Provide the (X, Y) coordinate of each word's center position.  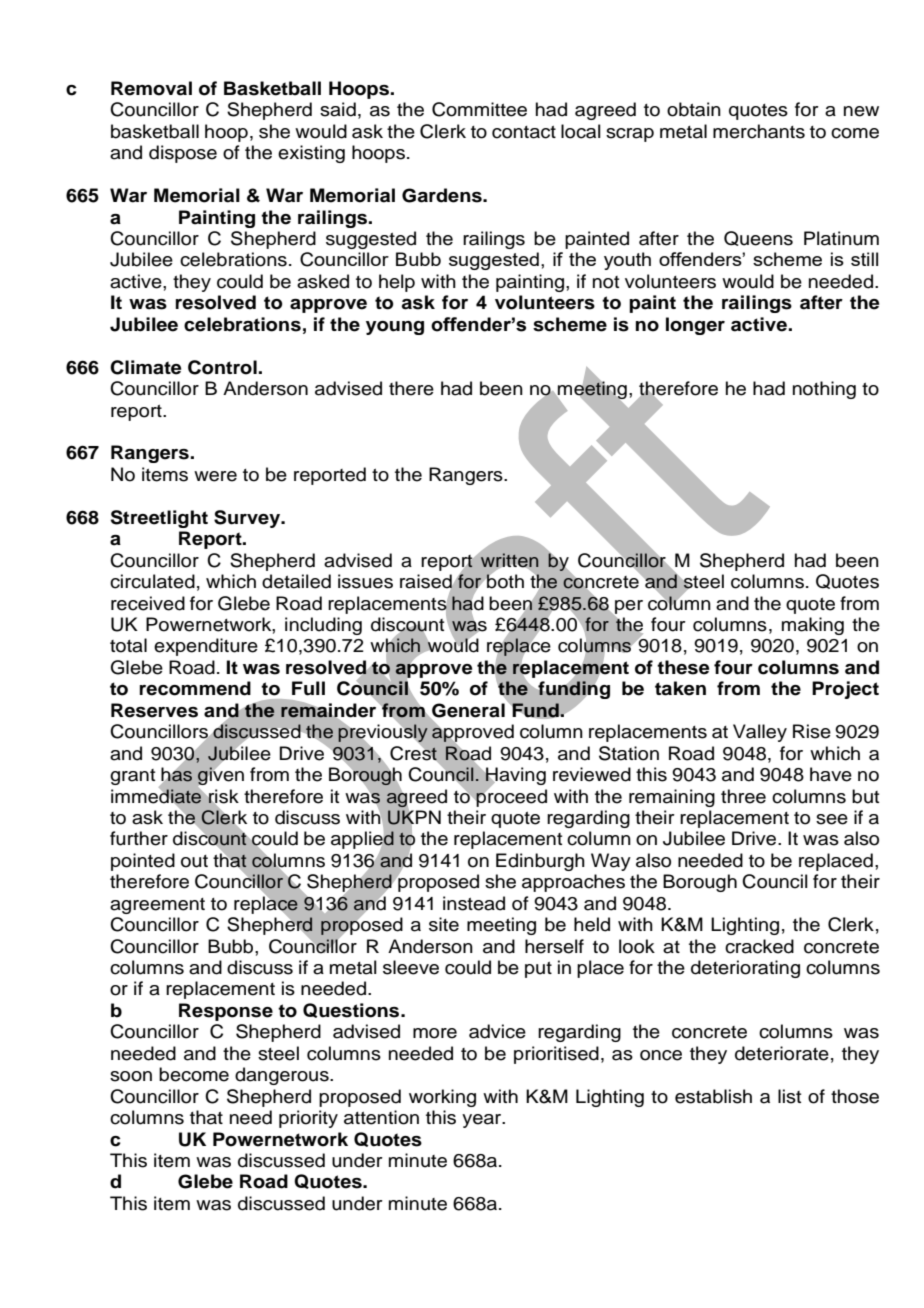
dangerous (283, 1076)
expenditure (206, 647)
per (628, 608)
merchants (759, 131)
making (813, 626)
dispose (183, 154)
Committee (479, 109)
